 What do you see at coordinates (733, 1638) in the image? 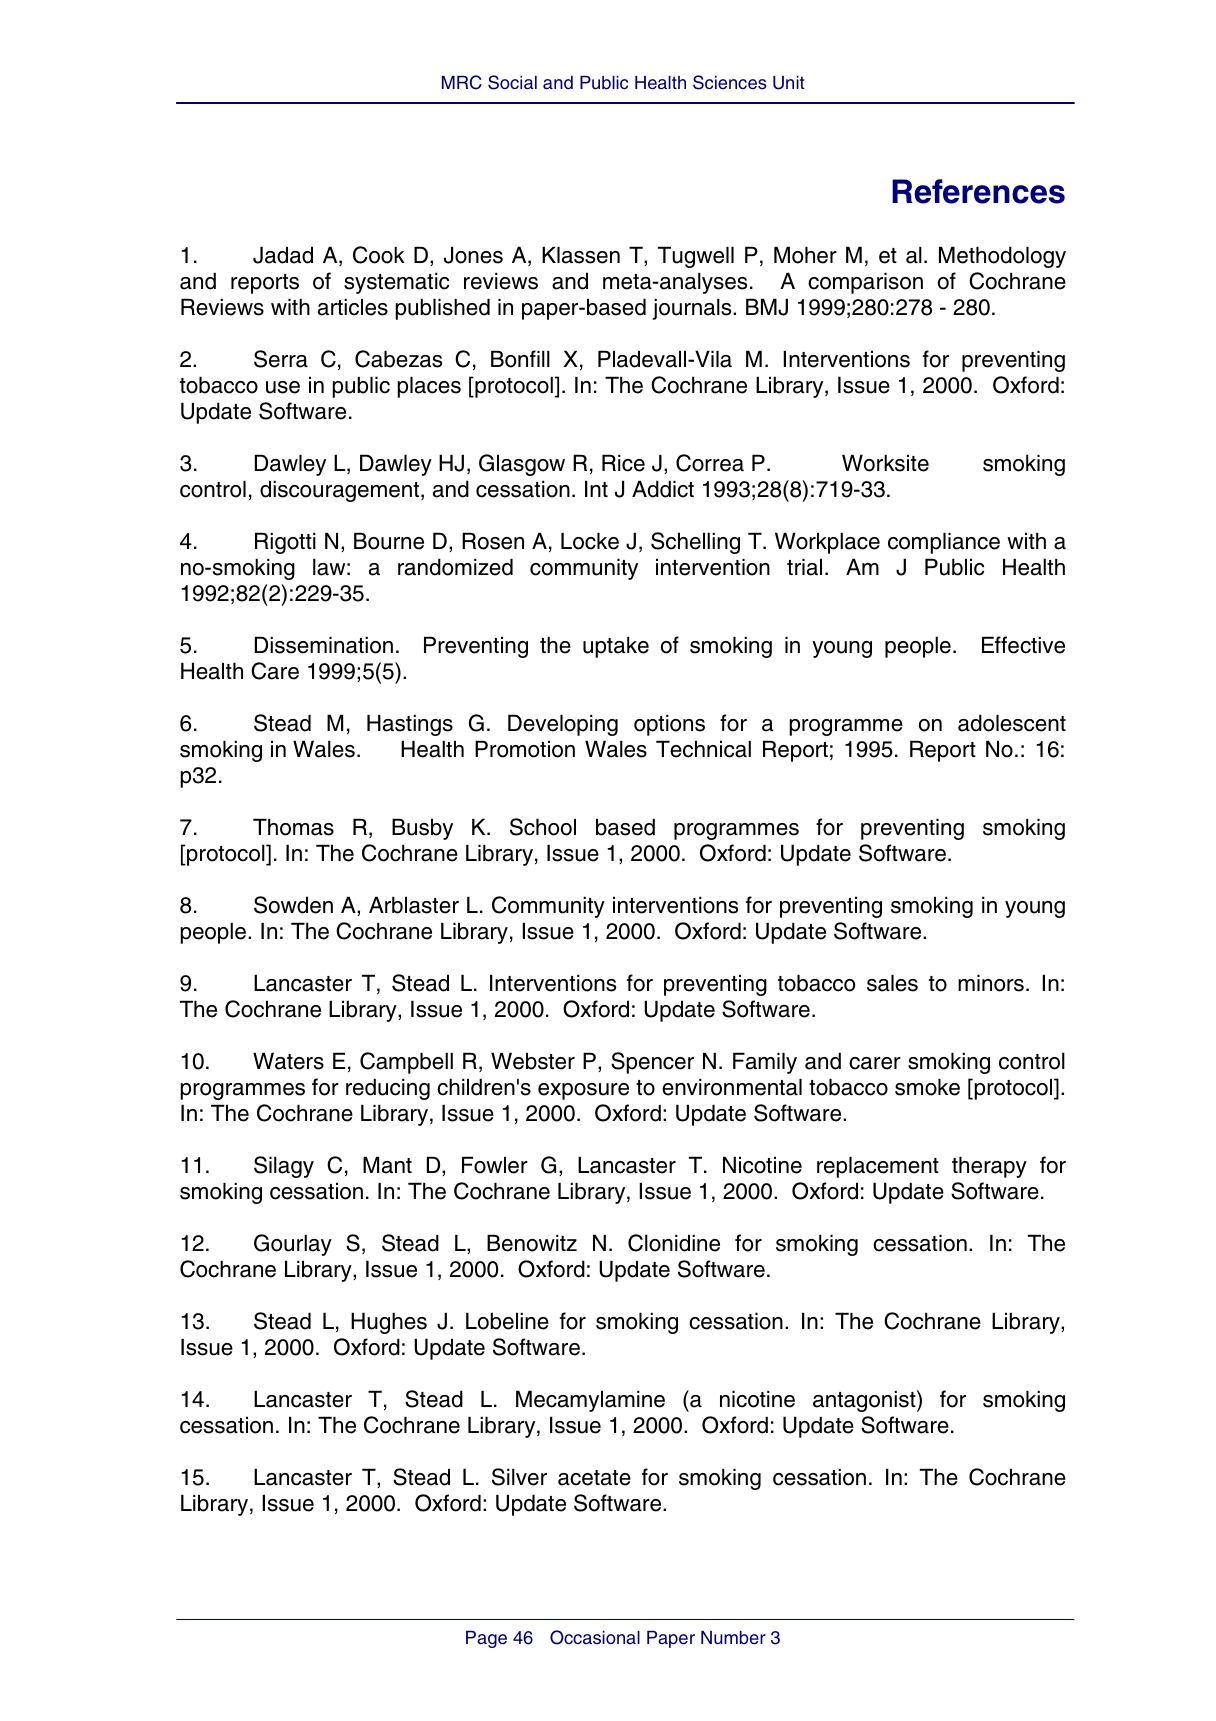
I see `Number` at bounding box center [733, 1638].
